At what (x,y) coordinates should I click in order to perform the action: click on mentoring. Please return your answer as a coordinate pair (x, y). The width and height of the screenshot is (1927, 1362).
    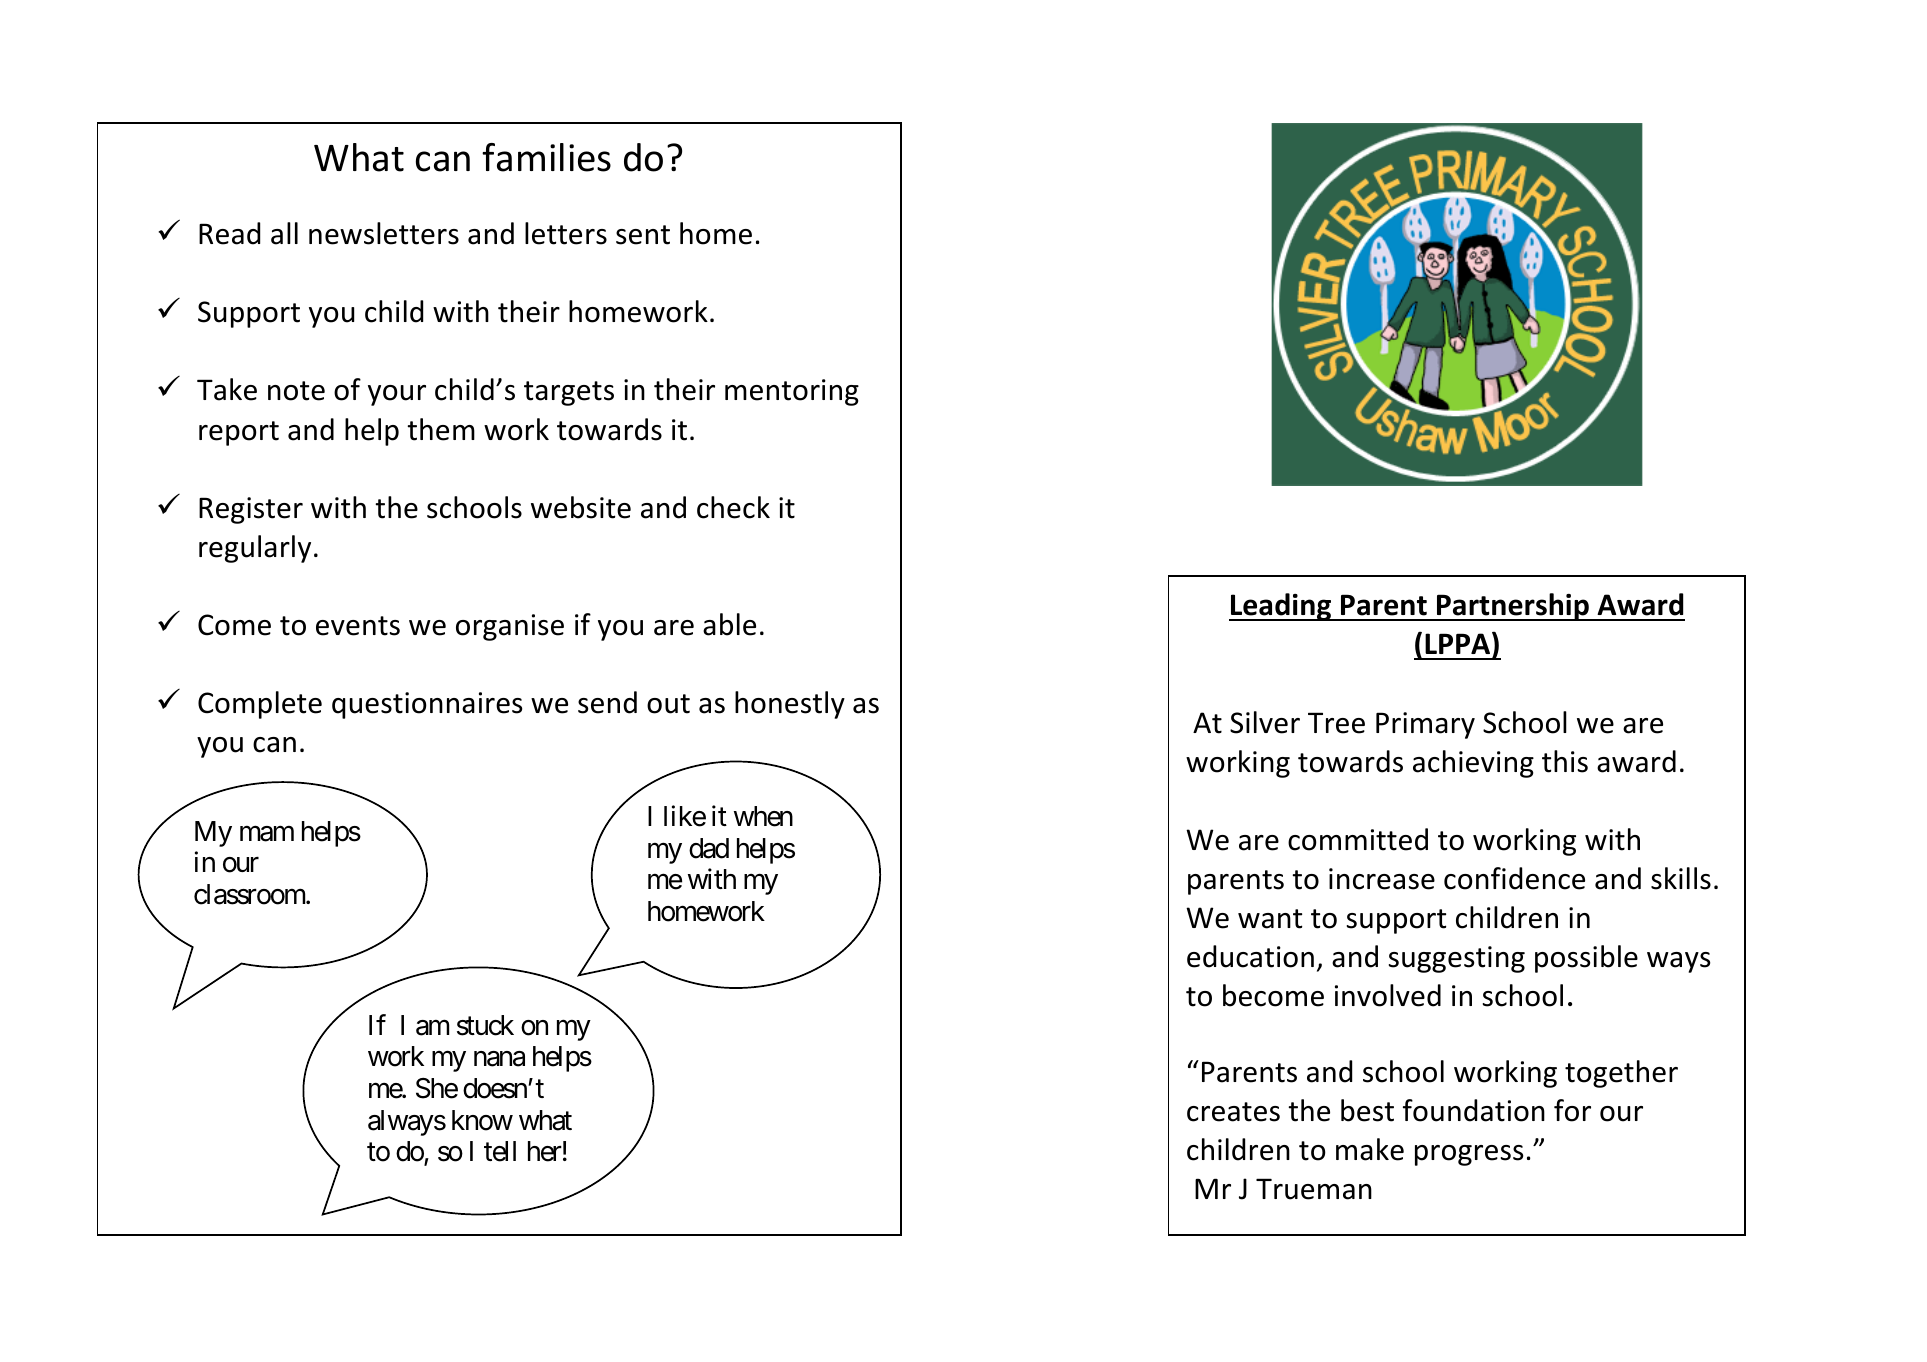
    Looking at the image, I should click on (792, 392).
